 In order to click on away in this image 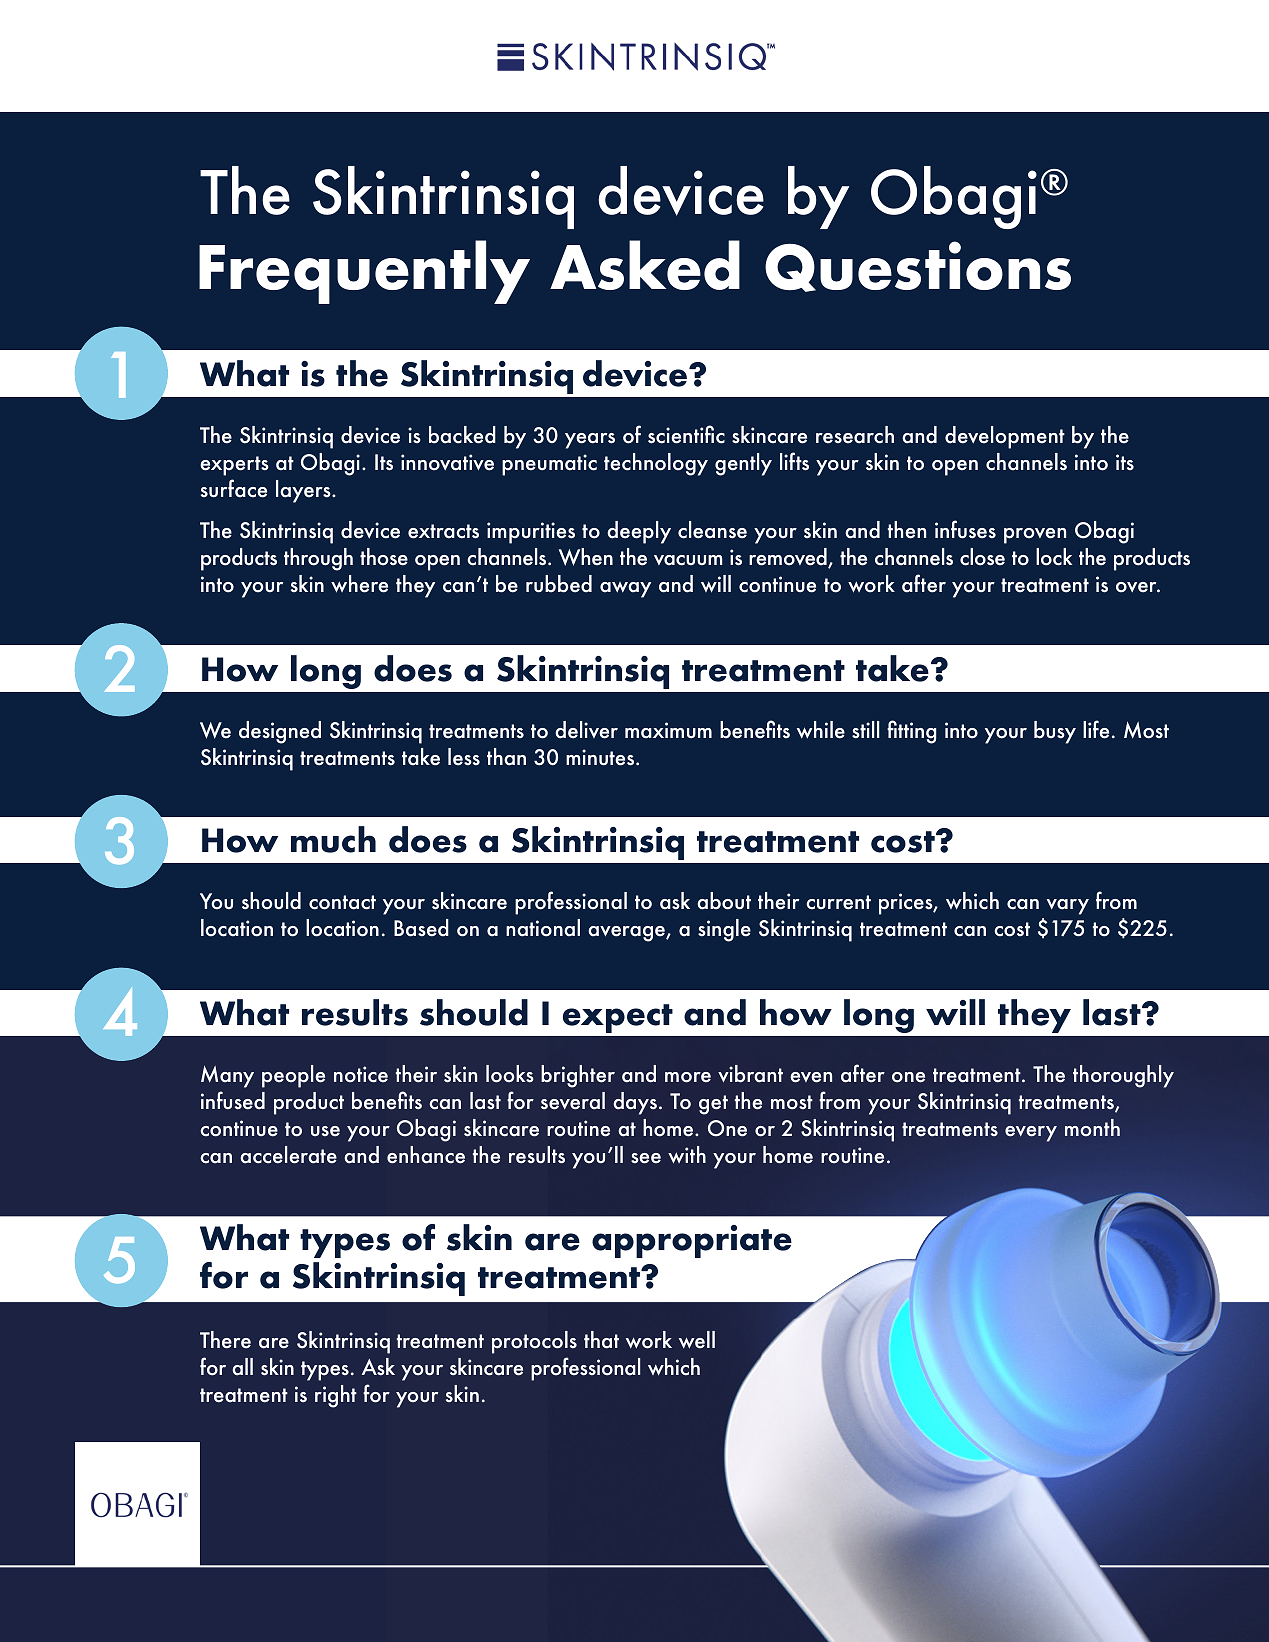, I will do `click(625, 590)`.
